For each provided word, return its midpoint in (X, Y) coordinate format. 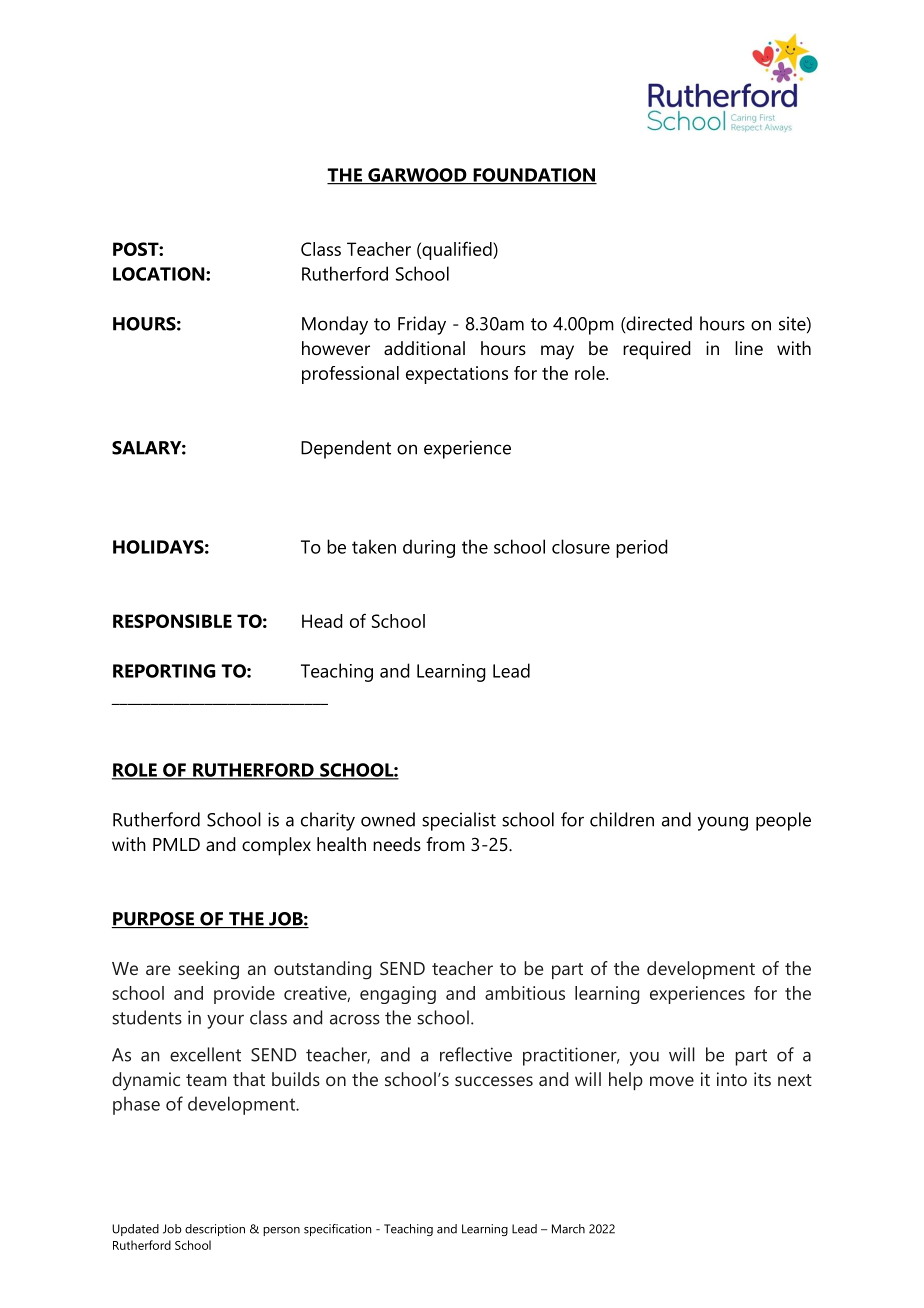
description (215, 1230)
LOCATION (160, 274)
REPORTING (164, 671)
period (642, 548)
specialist (459, 821)
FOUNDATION (534, 176)
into (732, 1079)
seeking (208, 970)
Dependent (346, 449)
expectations (457, 375)
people (783, 821)
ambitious (525, 993)
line (749, 348)
